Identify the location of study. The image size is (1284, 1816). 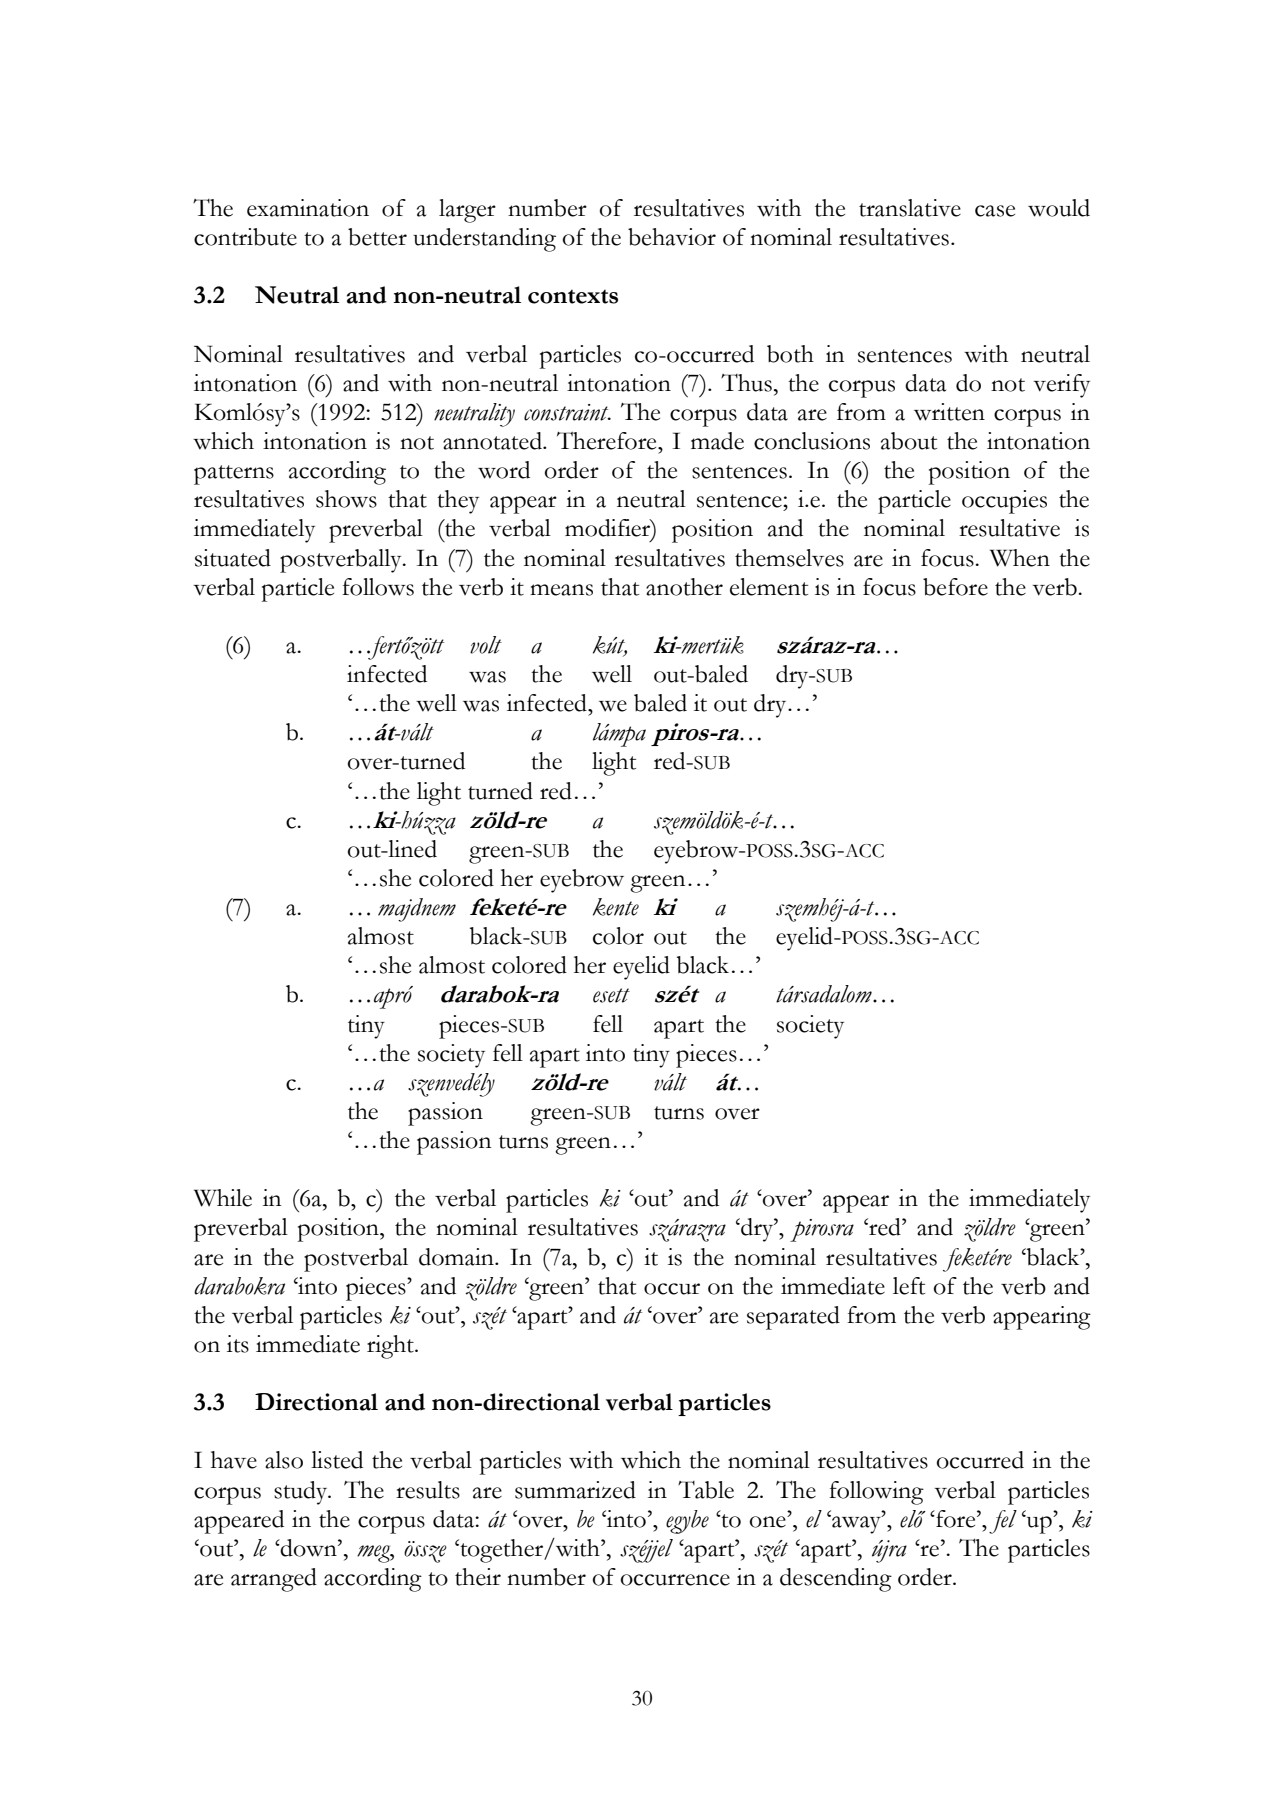
(302, 1493).
